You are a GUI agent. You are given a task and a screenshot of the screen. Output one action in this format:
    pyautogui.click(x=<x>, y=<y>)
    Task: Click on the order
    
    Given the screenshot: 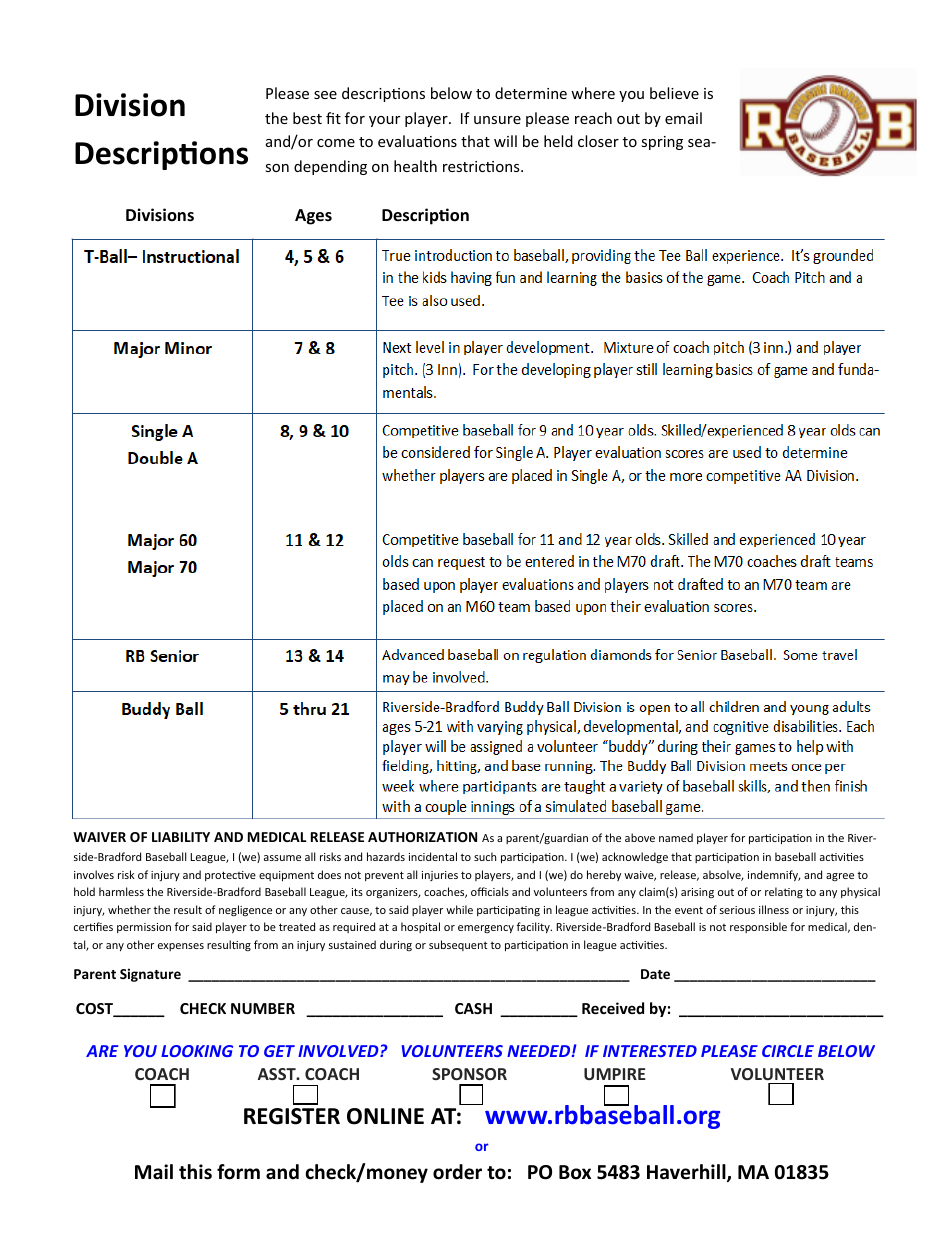 What is the action you would take?
    pyautogui.click(x=457, y=1172)
